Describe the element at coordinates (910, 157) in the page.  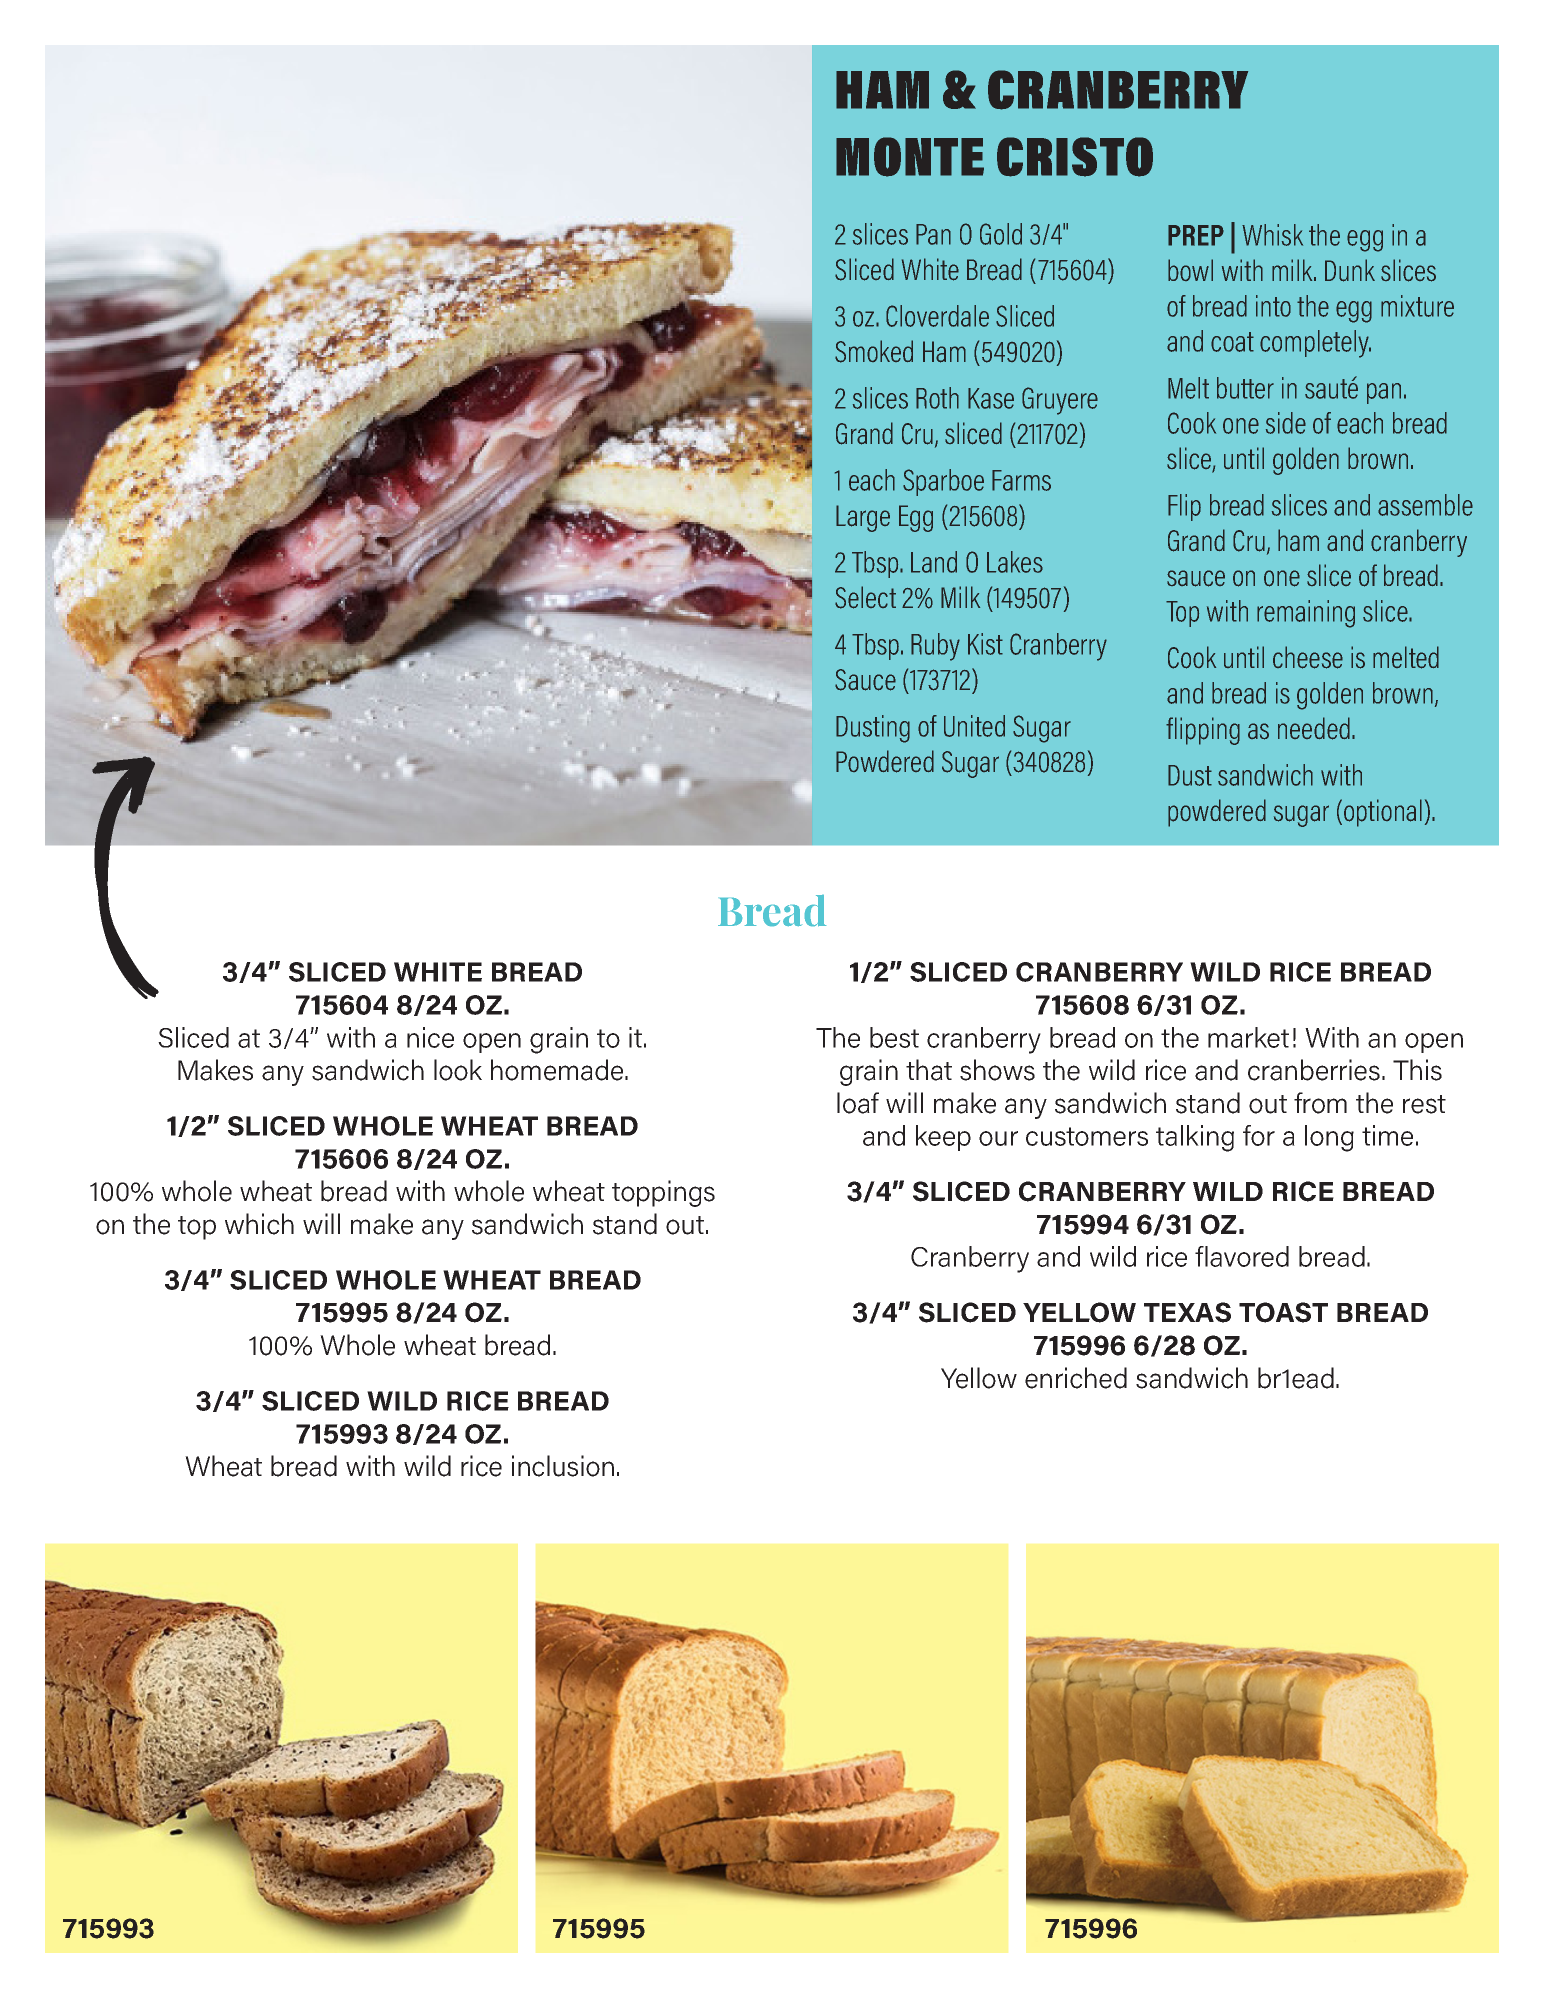
I see `MONTE` at that location.
